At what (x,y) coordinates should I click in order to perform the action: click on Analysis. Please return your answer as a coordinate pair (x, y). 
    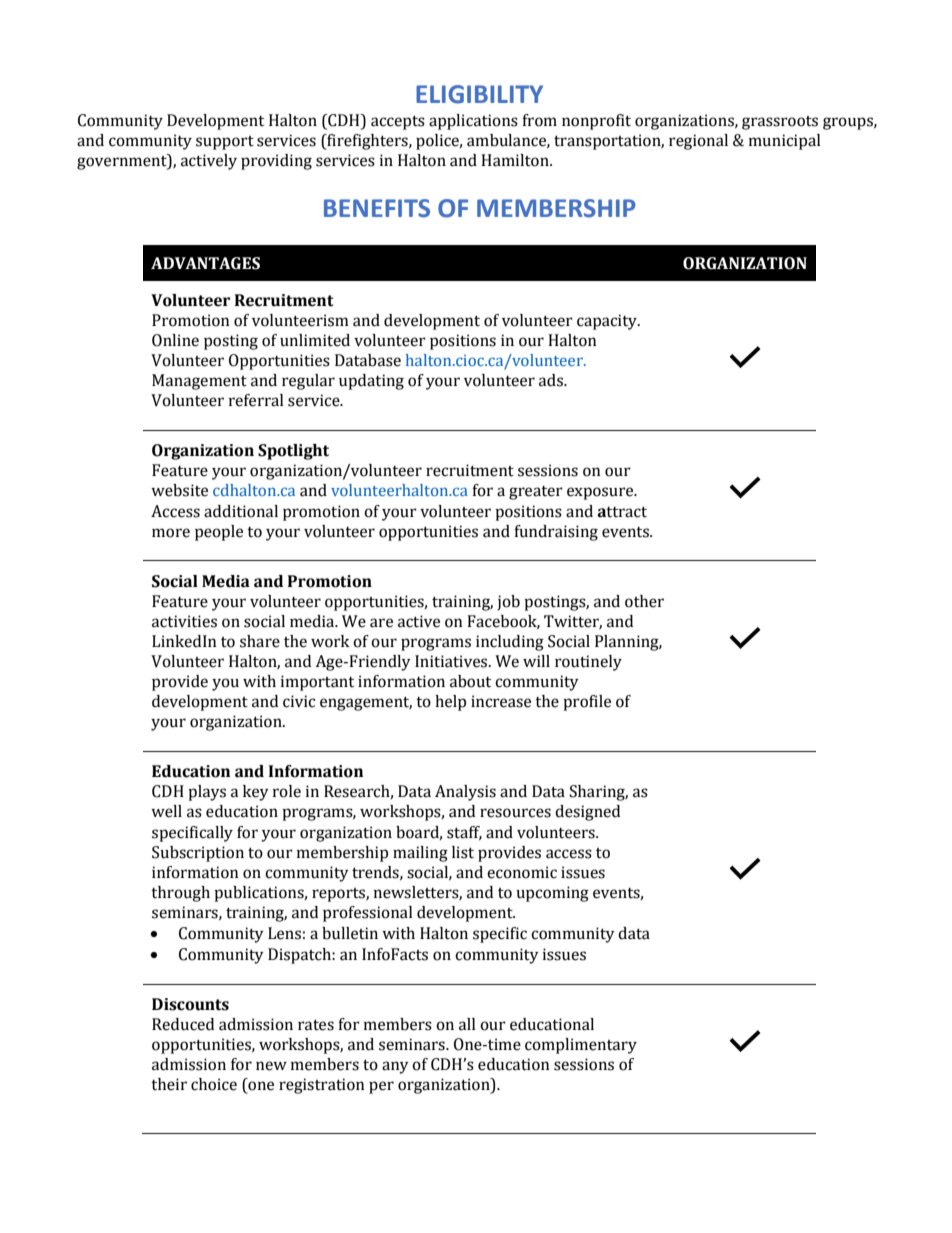
    Looking at the image, I should click on (465, 793).
